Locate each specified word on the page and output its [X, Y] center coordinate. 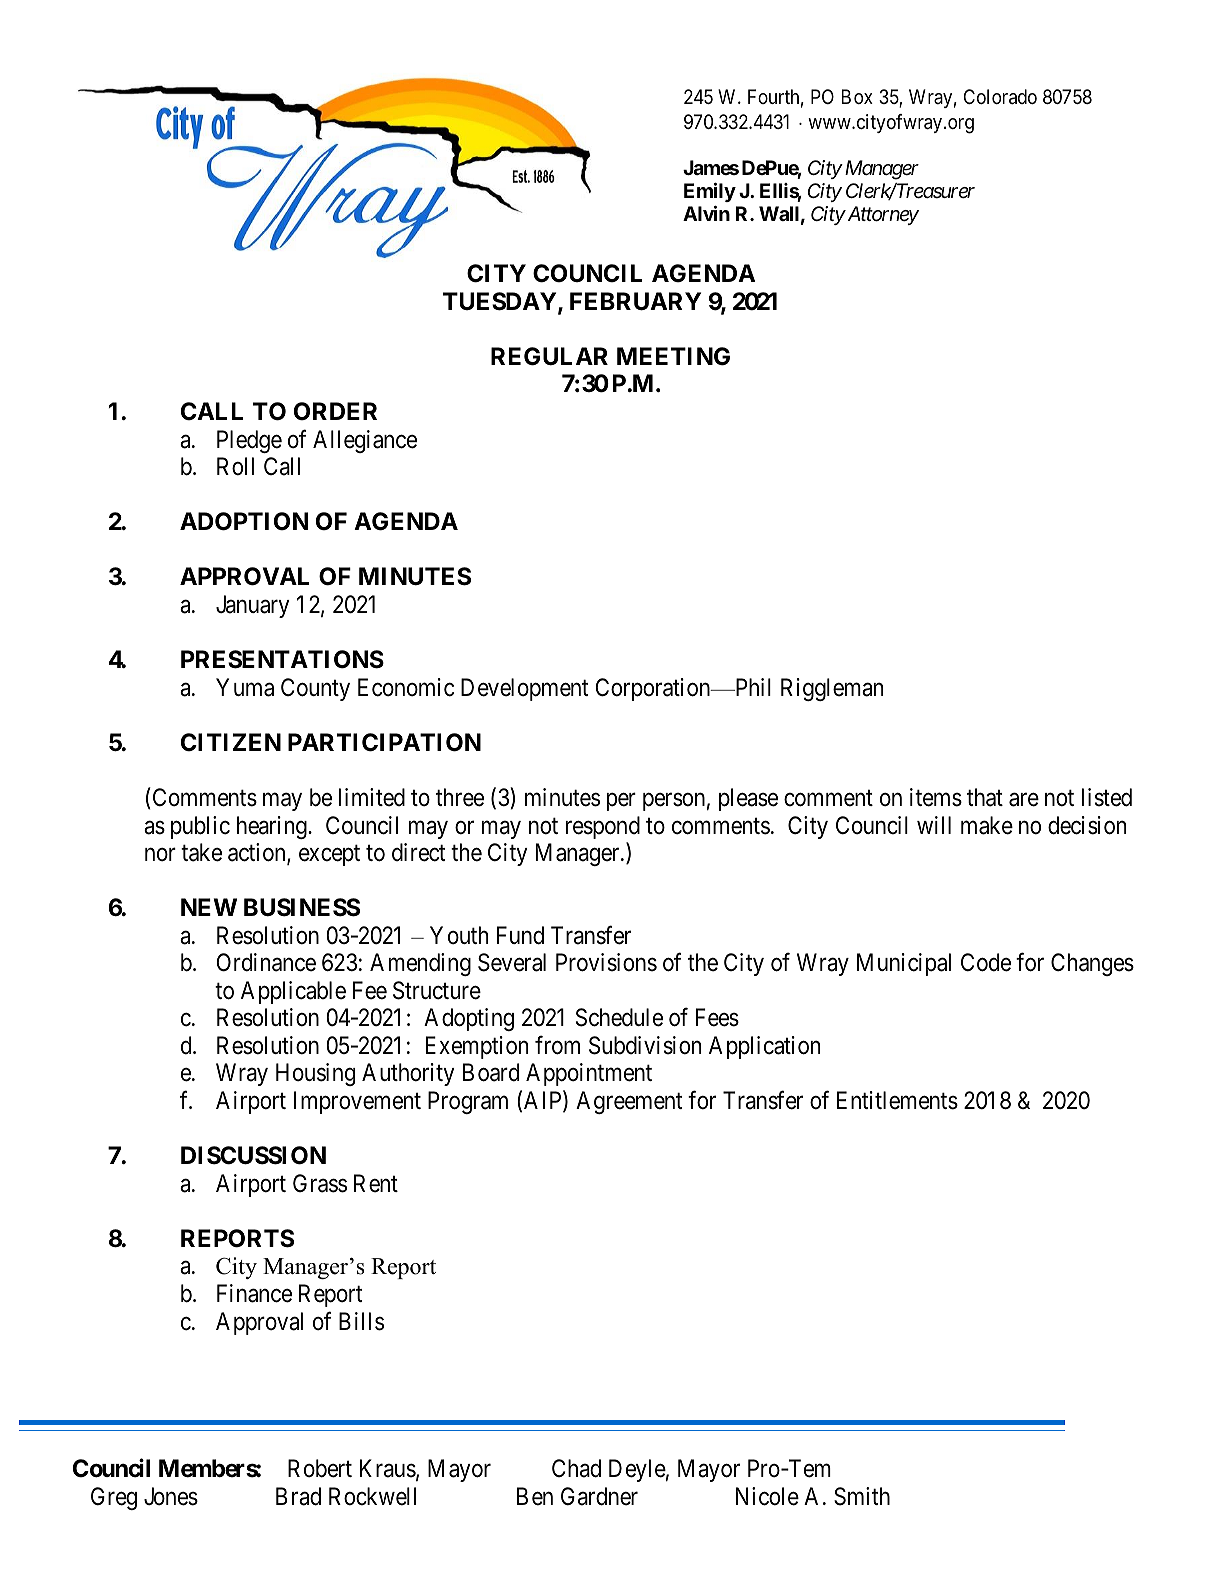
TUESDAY [501, 302]
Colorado [1000, 97]
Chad [576, 1468]
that [985, 797]
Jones [171, 1496]
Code [986, 962]
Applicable [293, 992]
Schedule [619, 1017]
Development [524, 689]
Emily [710, 192]
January [252, 606]
